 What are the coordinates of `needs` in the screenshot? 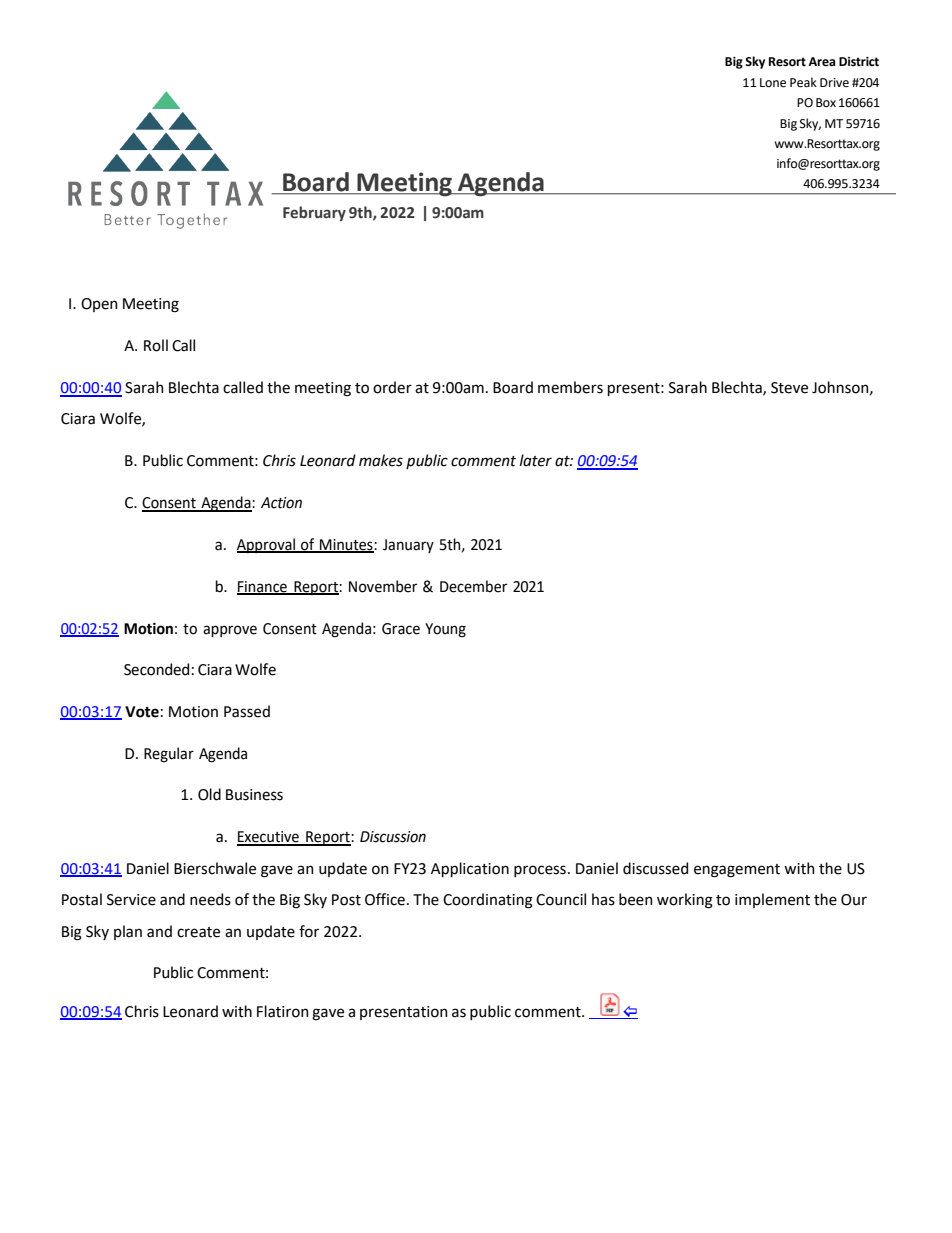 It's located at (210, 899).
